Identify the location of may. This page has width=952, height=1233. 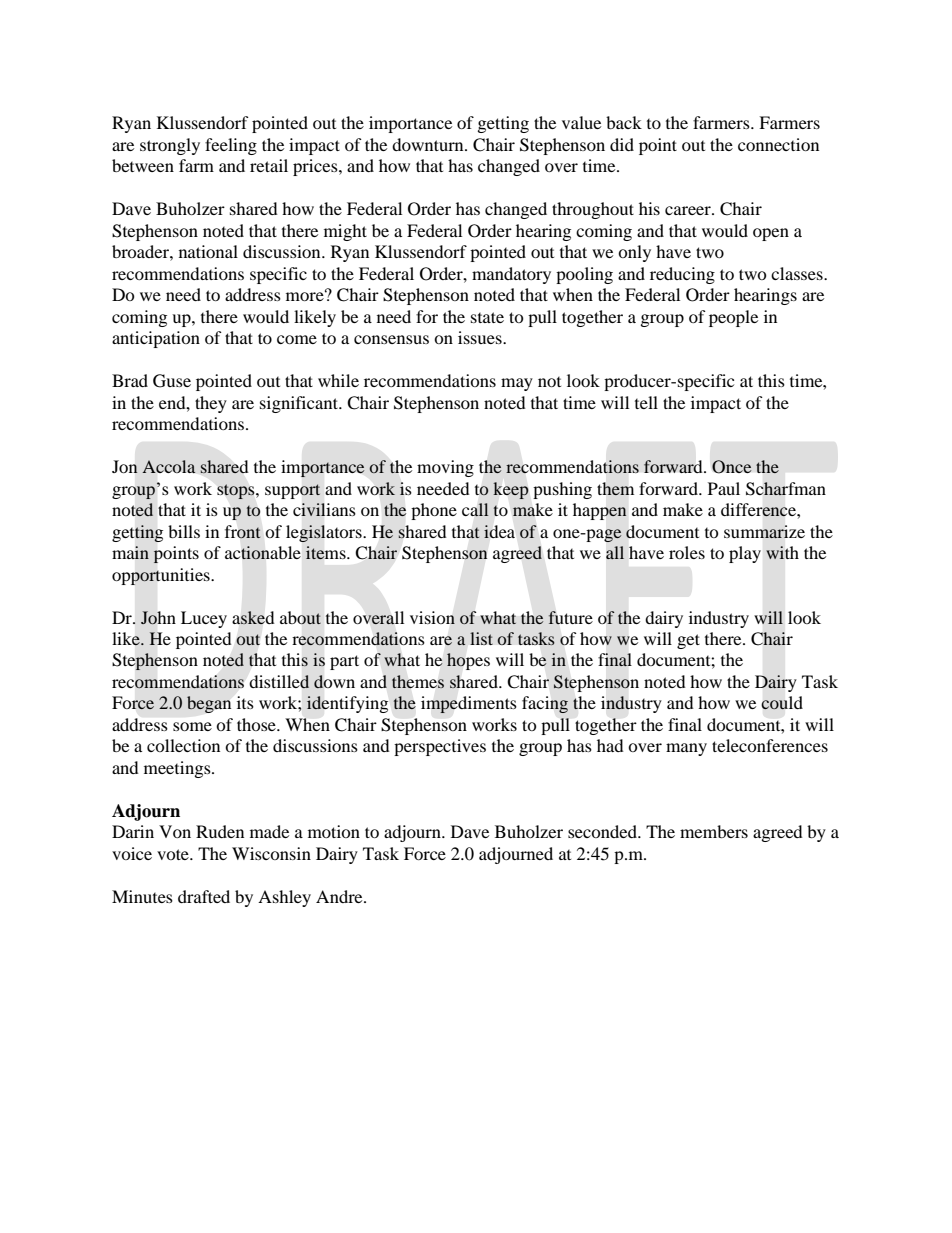
(517, 384).
